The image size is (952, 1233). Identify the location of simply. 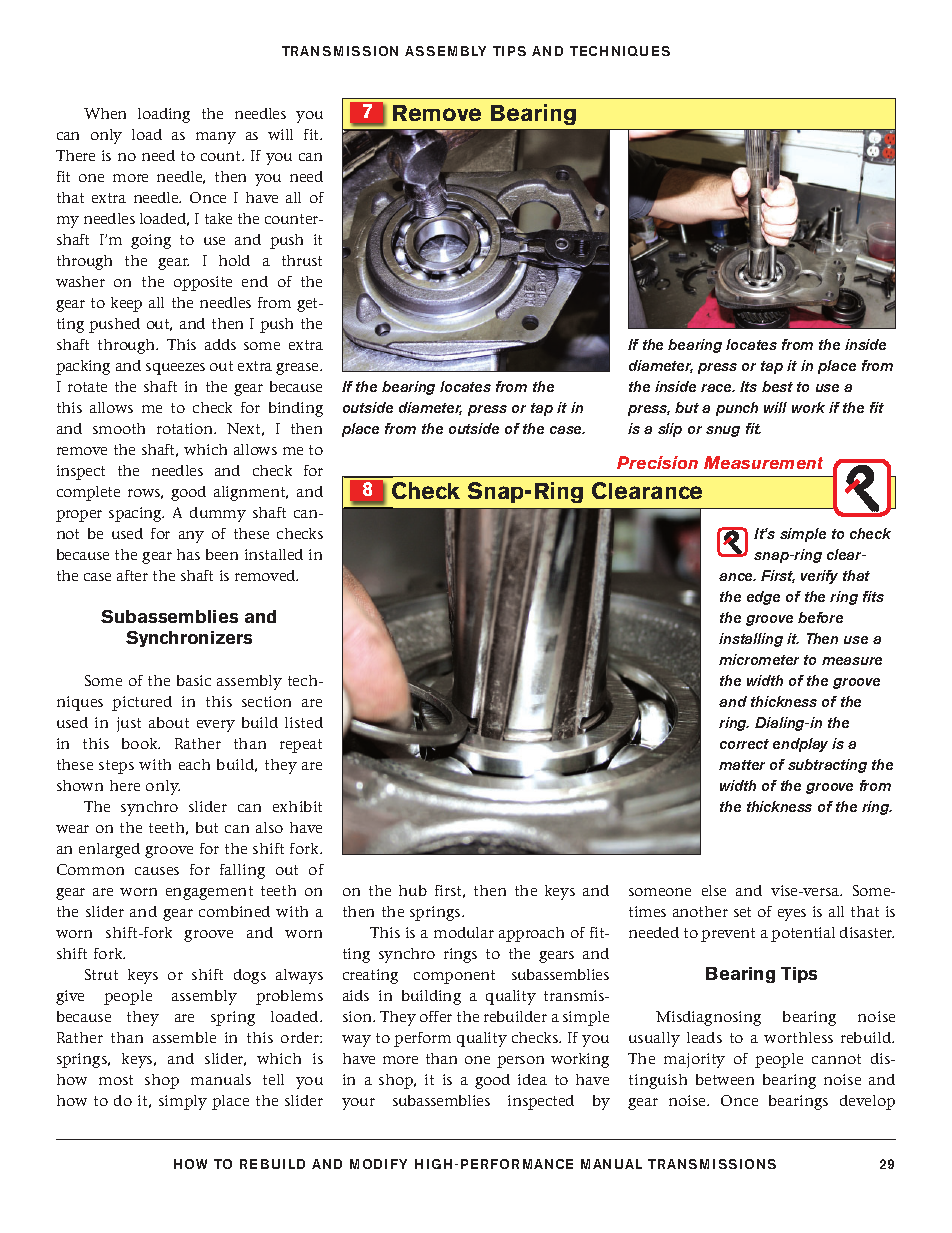
(183, 1102).
